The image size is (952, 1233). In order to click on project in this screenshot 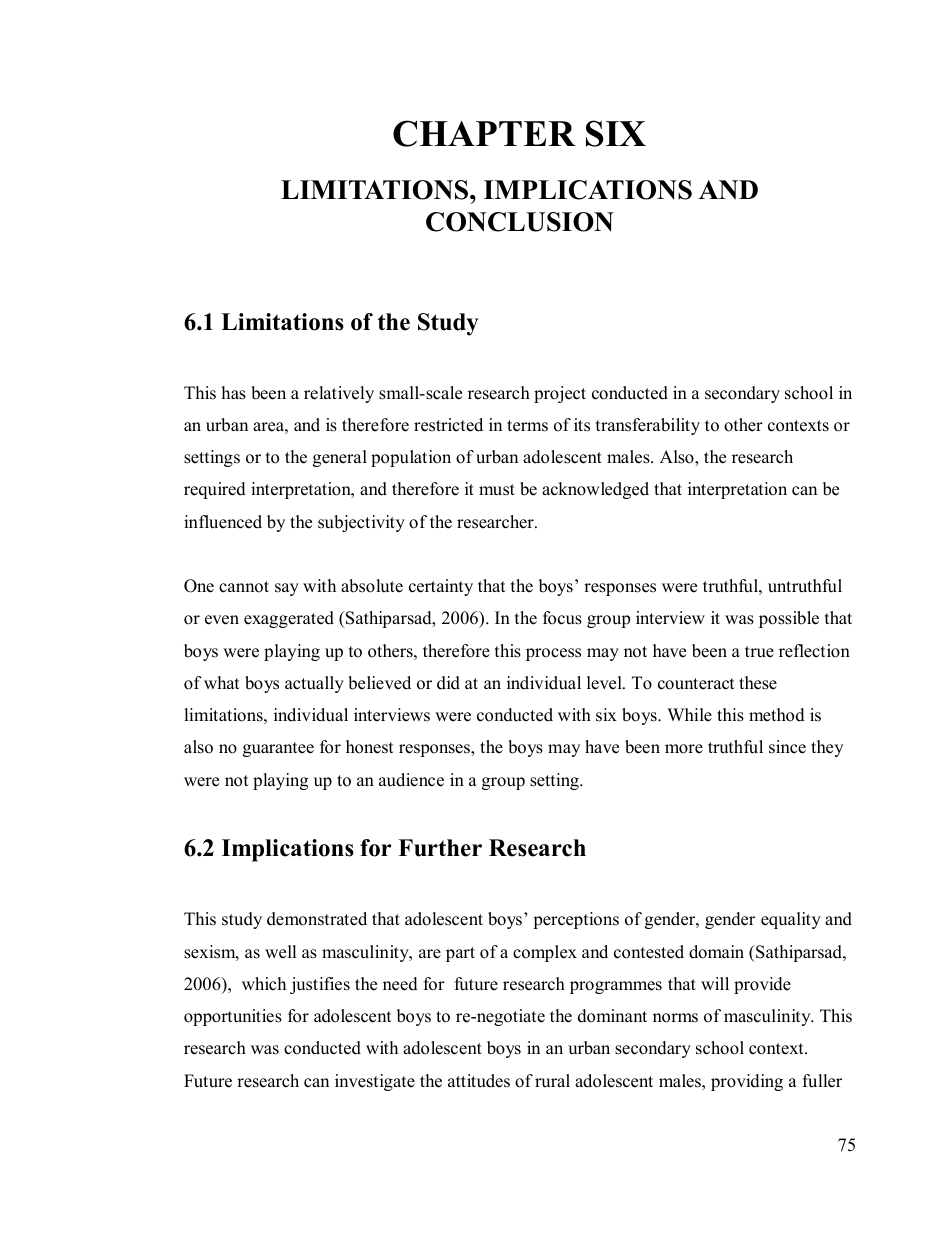, I will do `click(560, 394)`.
